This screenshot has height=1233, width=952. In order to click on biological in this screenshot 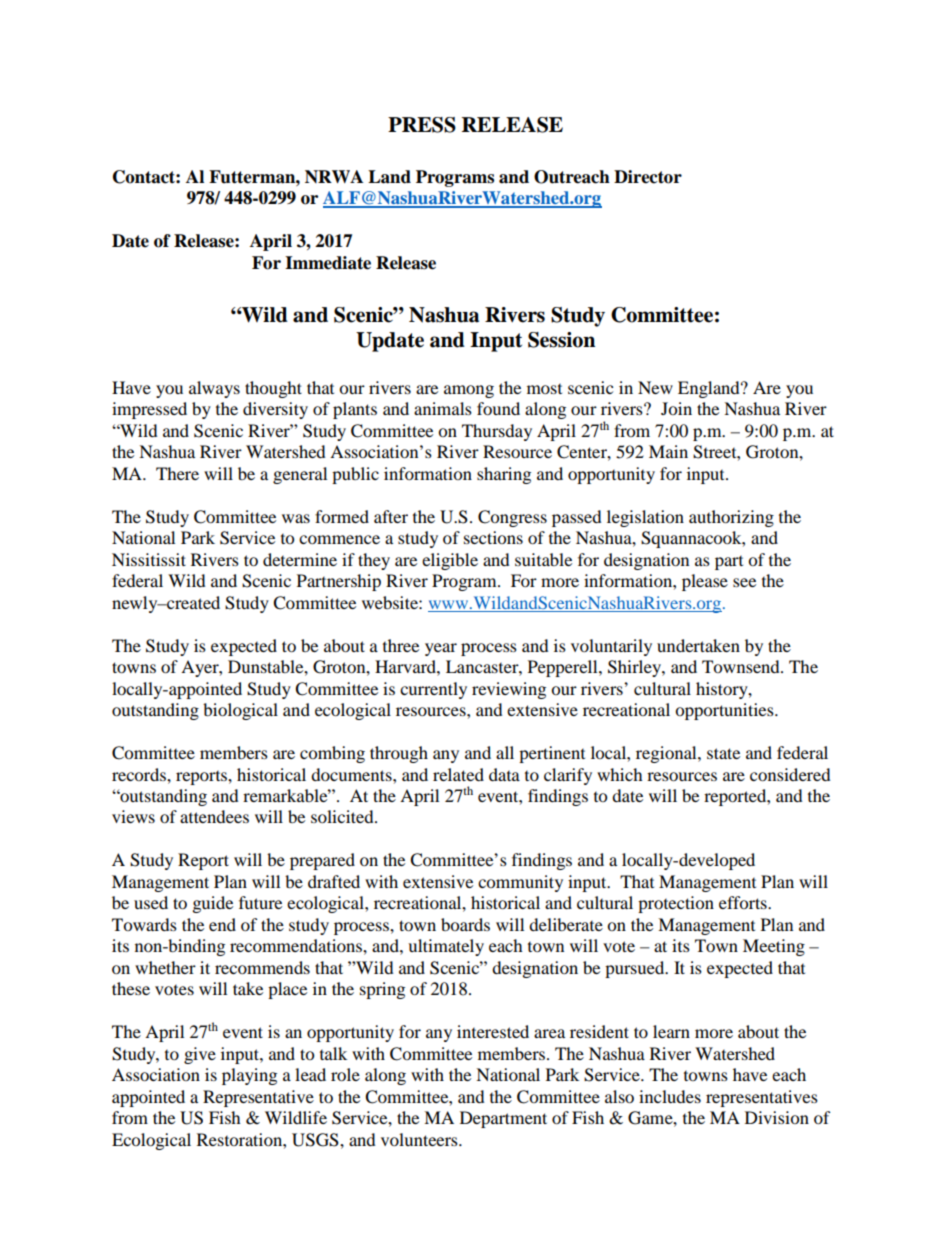, I will do `click(240, 711)`.
